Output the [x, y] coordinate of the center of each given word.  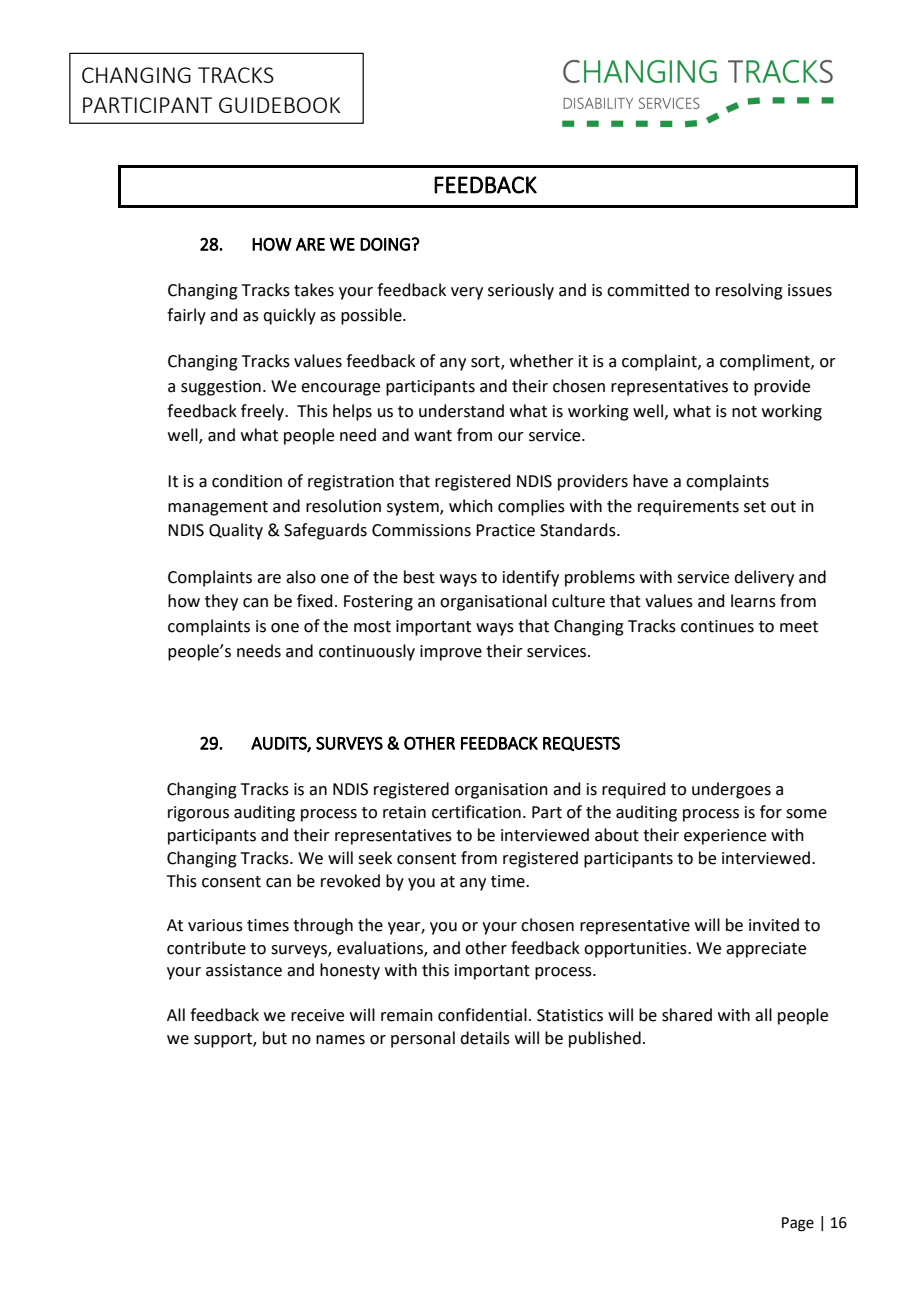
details [485, 1038]
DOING [385, 244]
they [221, 602]
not [744, 412]
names [340, 1040]
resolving [749, 291]
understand [461, 411]
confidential [482, 1015]
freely [264, 412]
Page [798, 1224]
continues [717, 626]
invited [774, 925]
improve [451, 653]
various [215, 925]
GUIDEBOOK [279, 105]
